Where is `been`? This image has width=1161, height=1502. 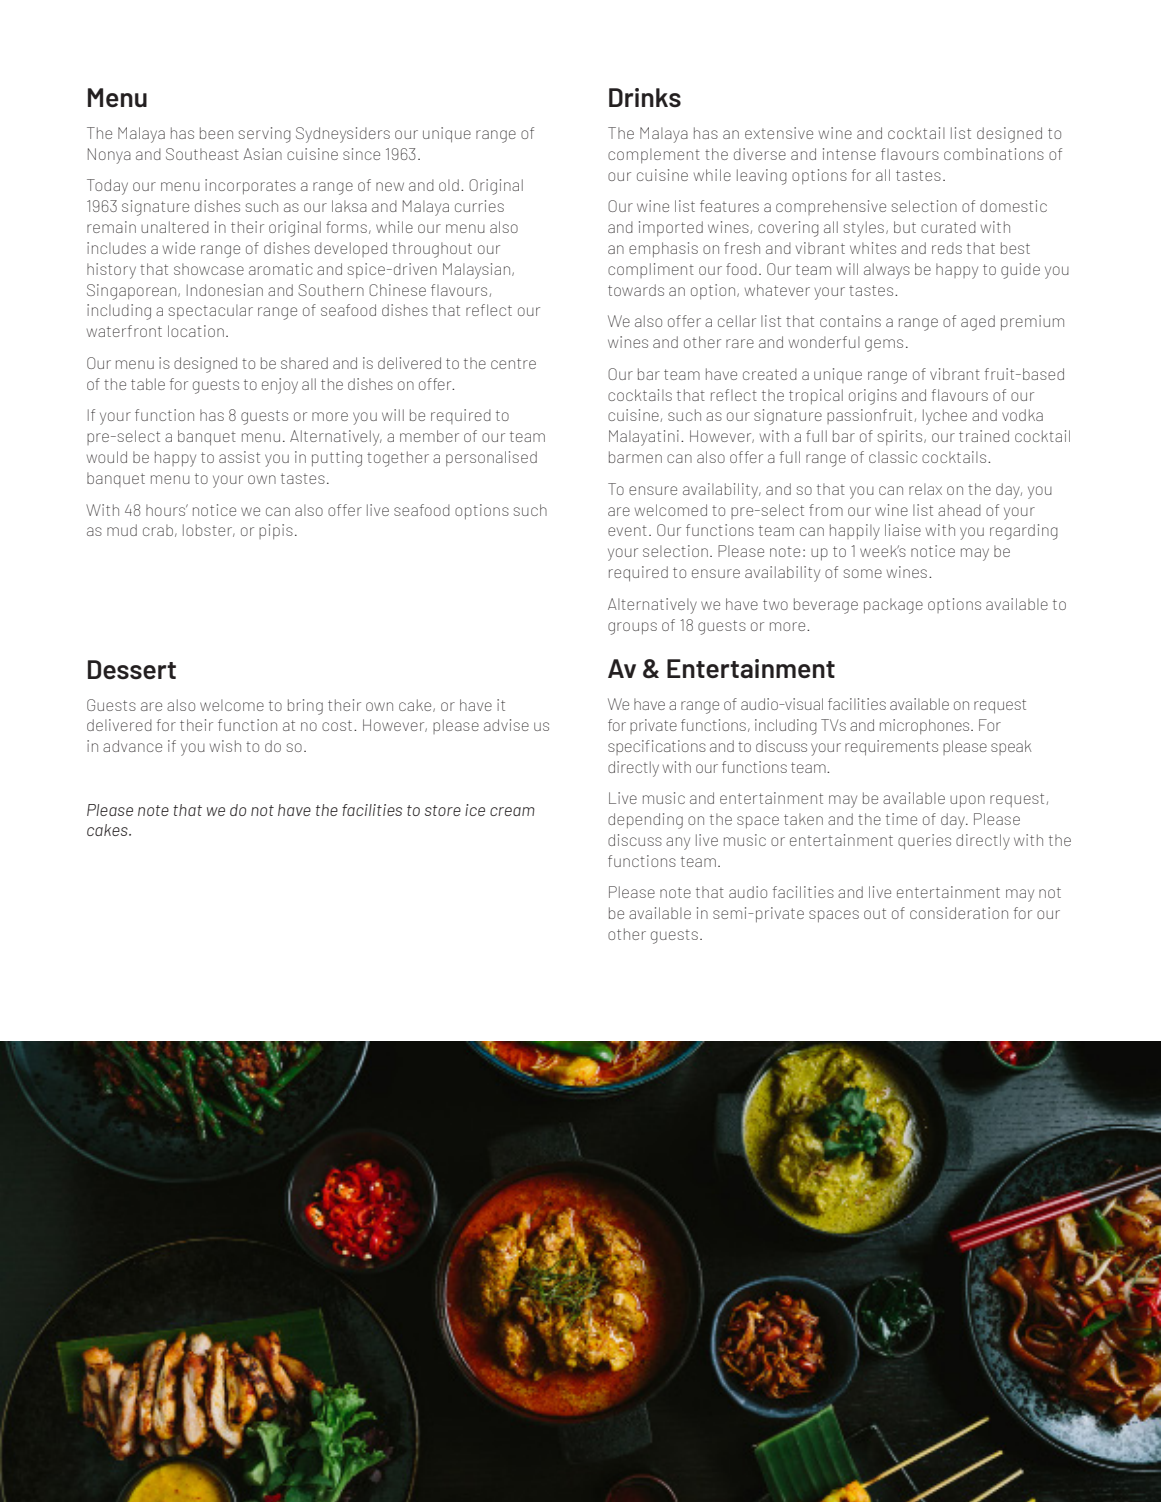 been is located at coordinates (216, 133).
